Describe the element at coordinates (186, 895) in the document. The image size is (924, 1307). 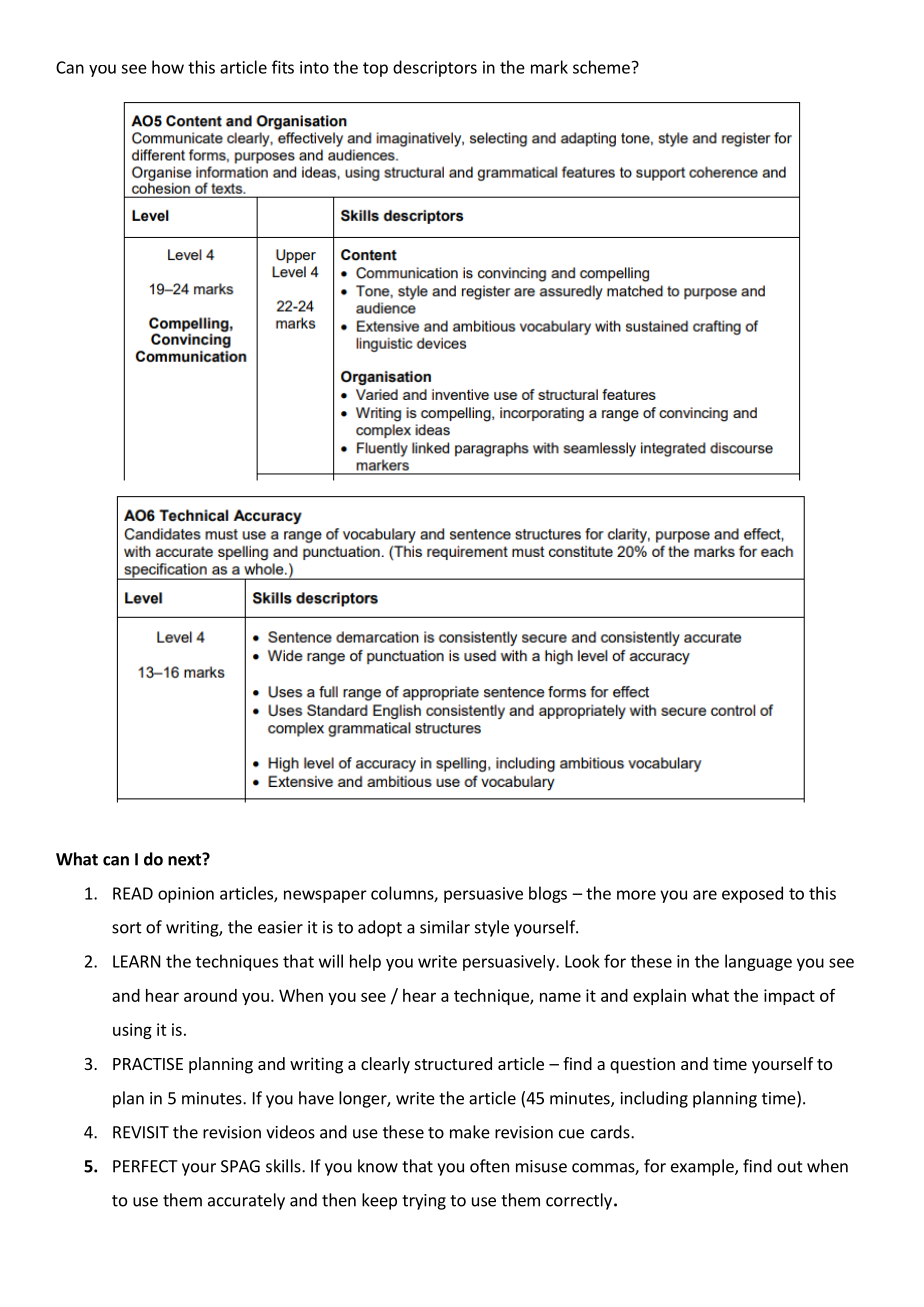
I see `opinion` at that location.
